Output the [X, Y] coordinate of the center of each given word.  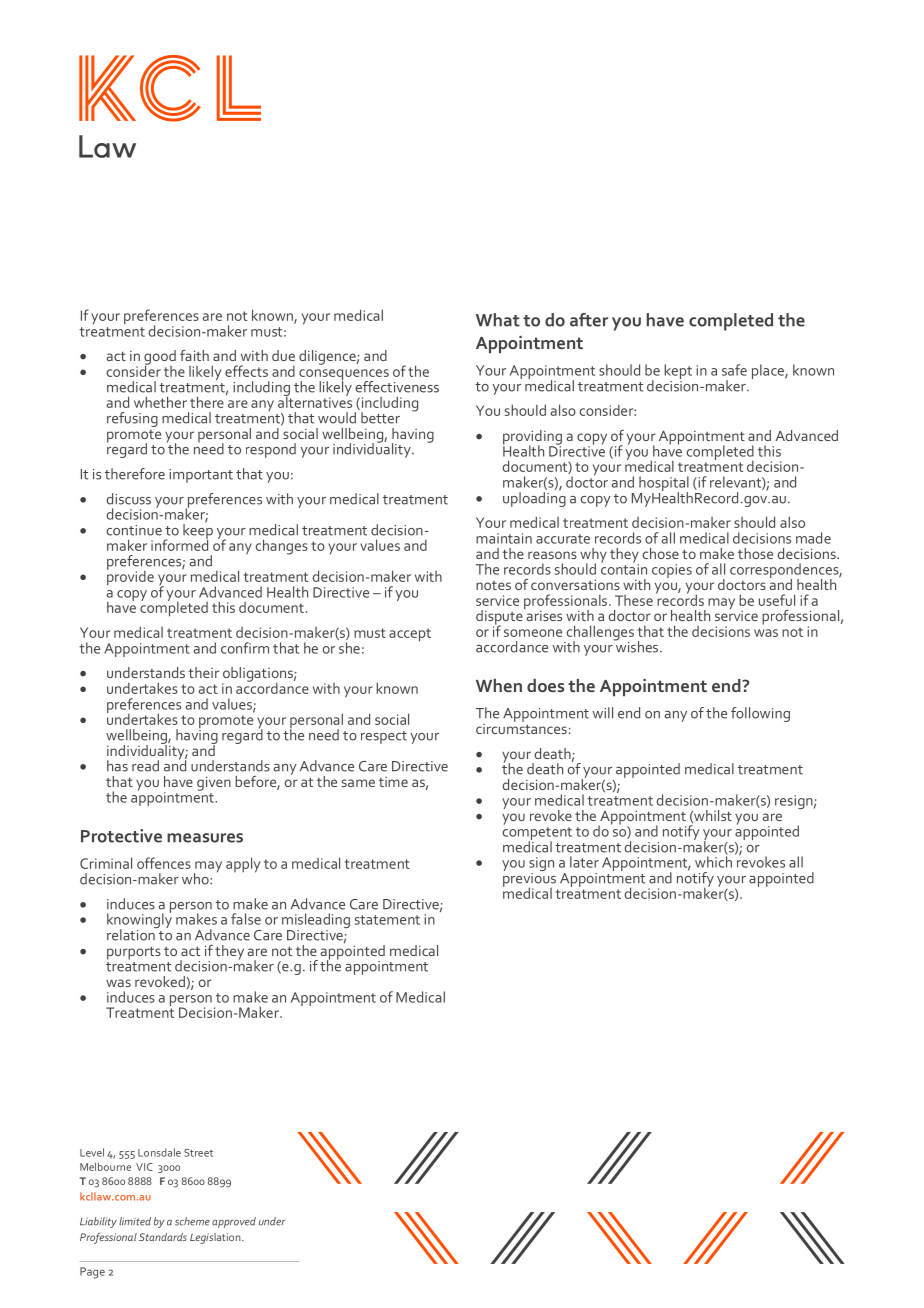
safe [734, 370]
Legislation [216, 1238]
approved [234, 1222]
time [393, 782]
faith [194, 355]
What [498, 320]
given [214, 783]
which [713, 861]
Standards [163, 1237]
